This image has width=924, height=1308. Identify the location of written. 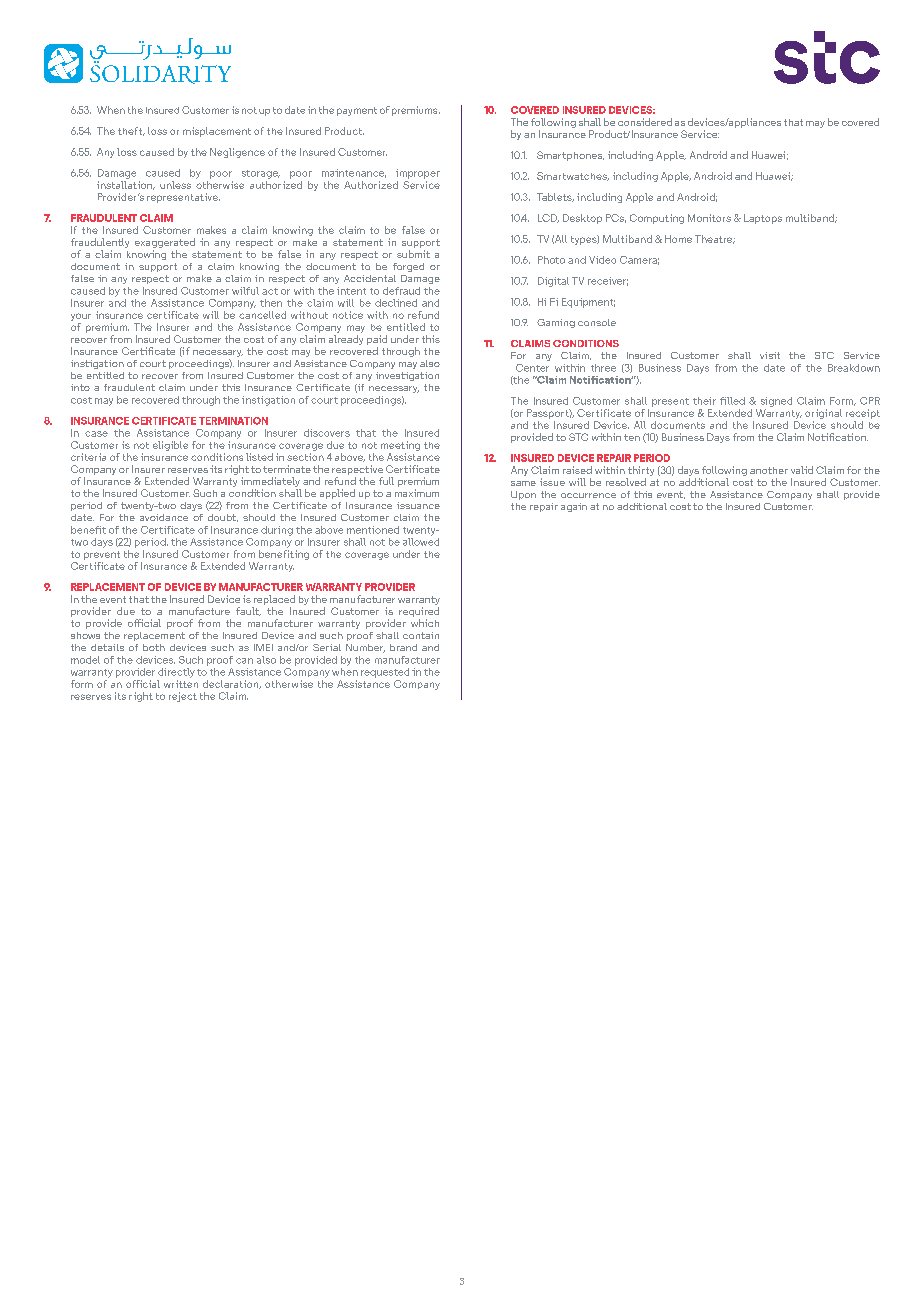
(181, 684).
